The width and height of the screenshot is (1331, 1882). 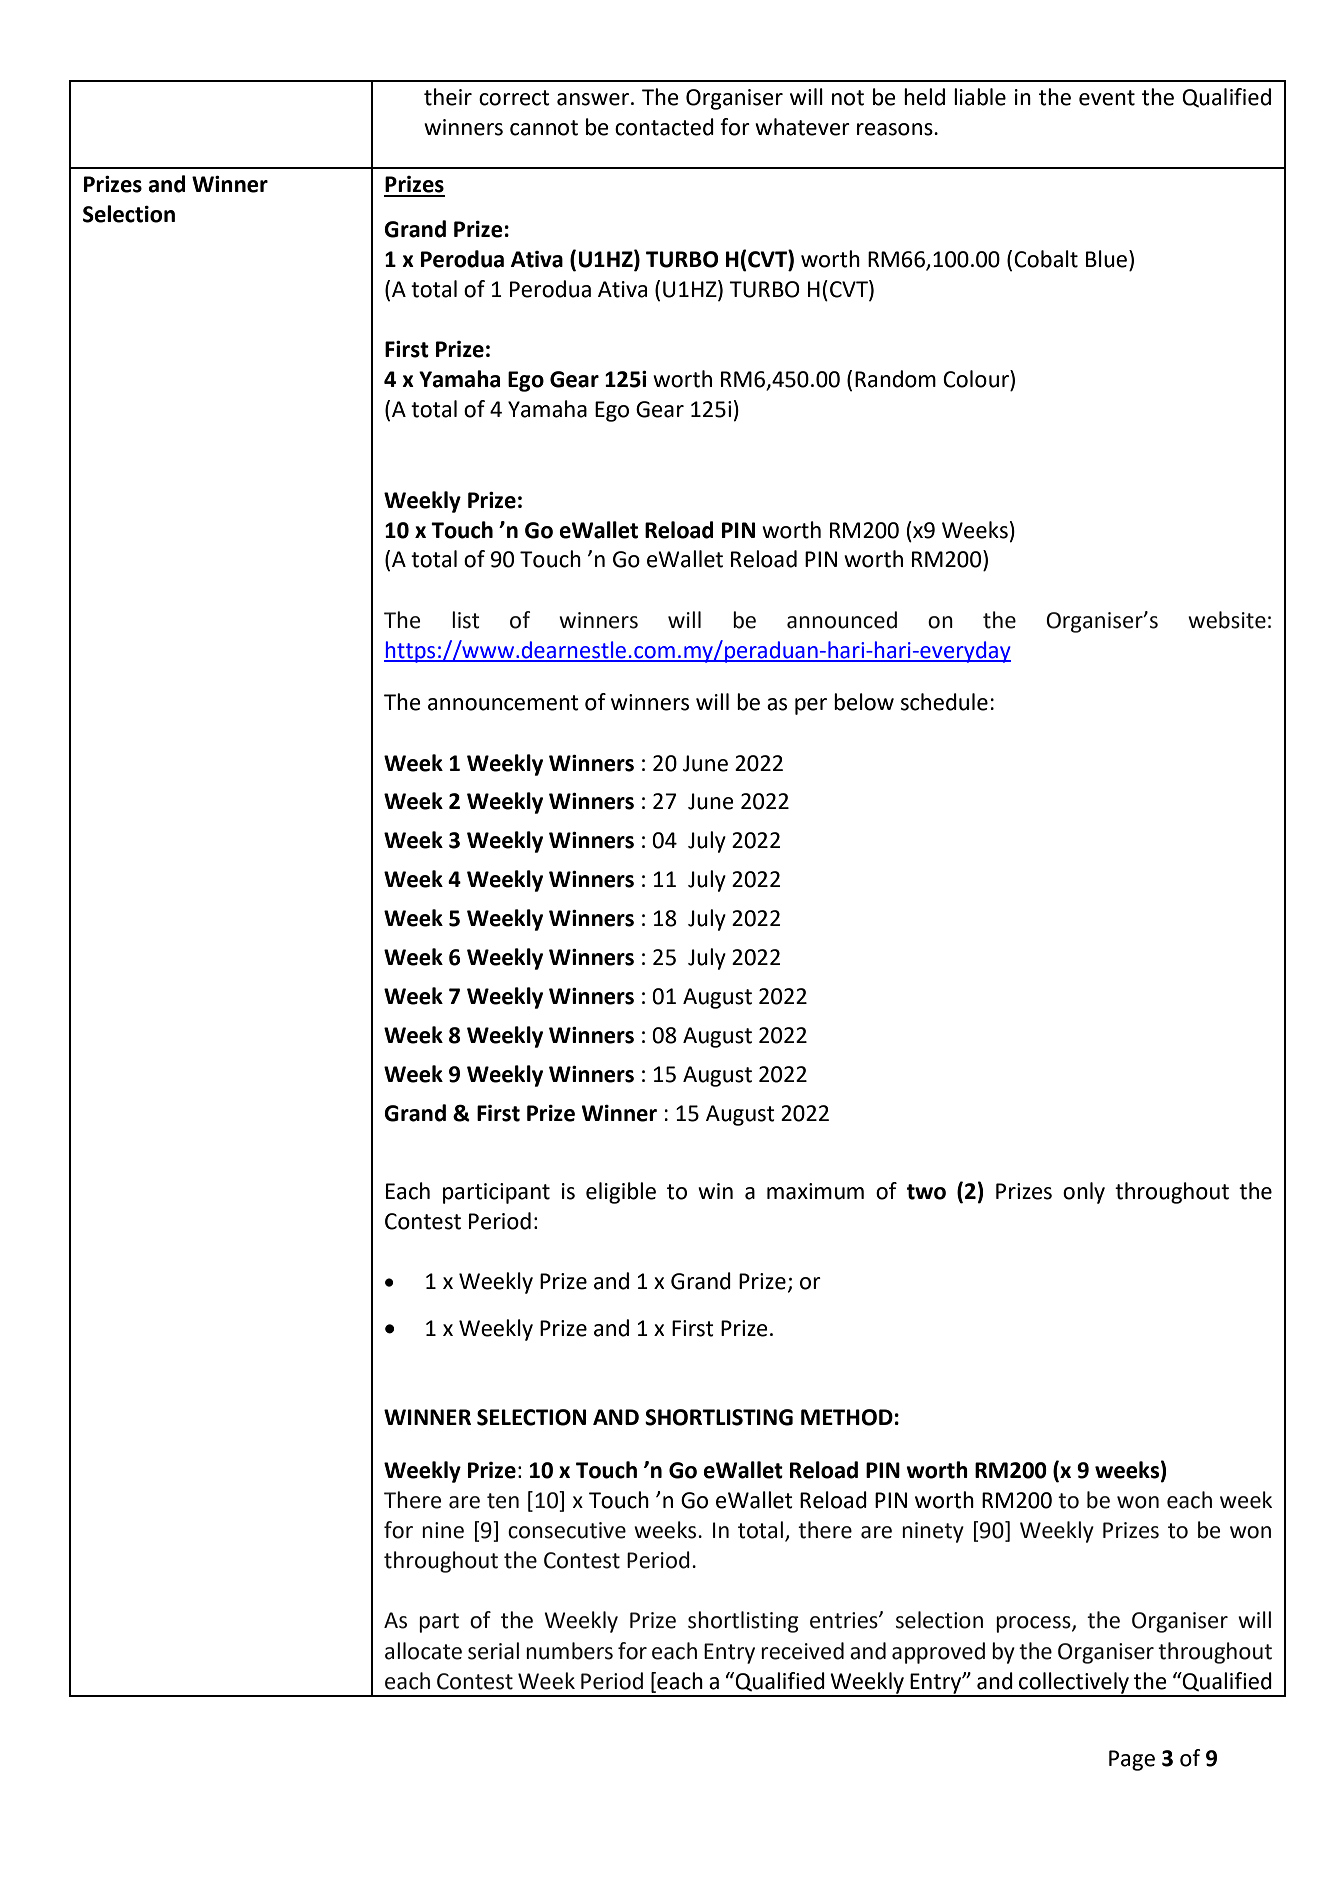 What do you see at coordinates (842, 620) in the screenshot?
I see `announced` at bounding box center [842, 620].
